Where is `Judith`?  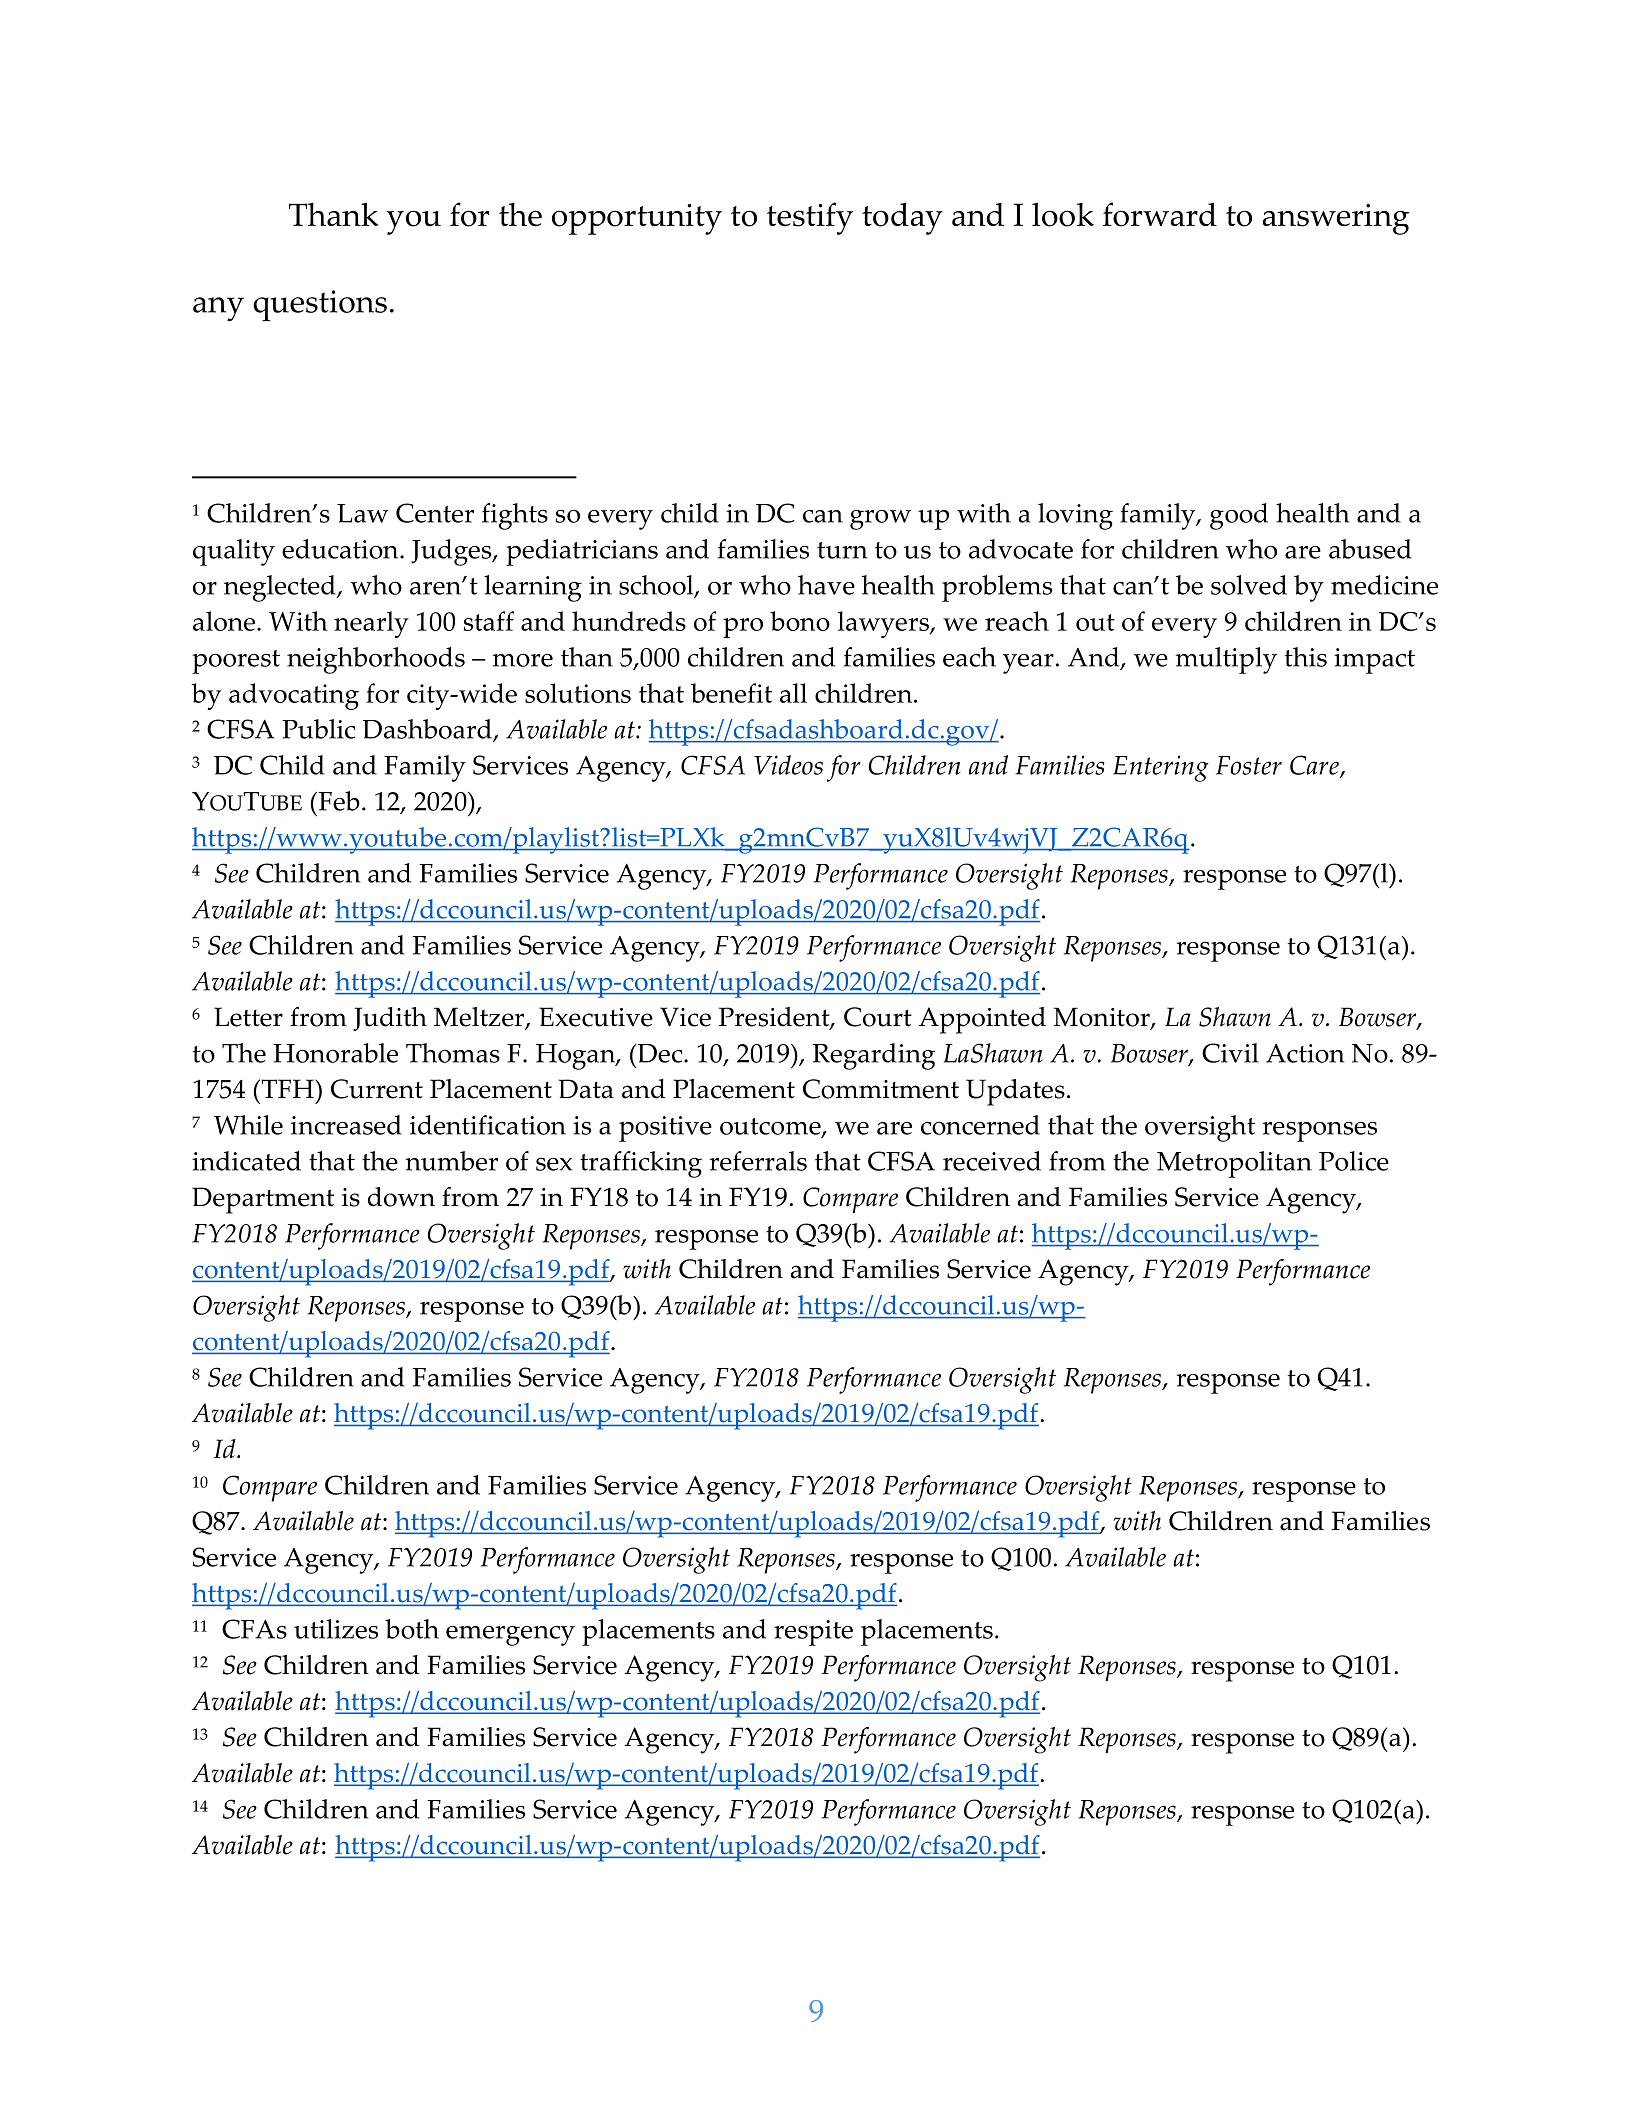 Judith is located at coordinates (390, 1019).
